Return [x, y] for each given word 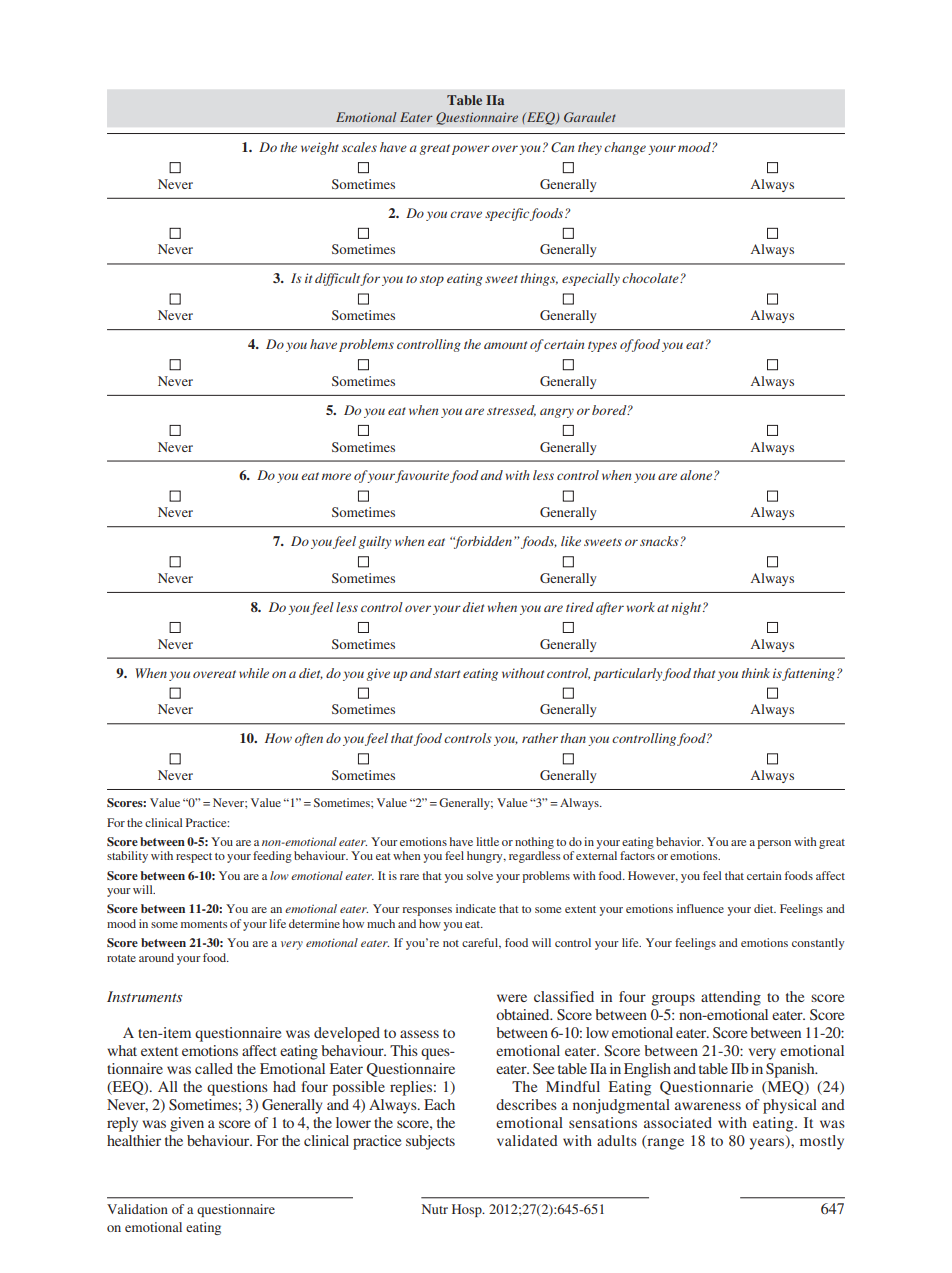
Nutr [435, 1209]
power [471, 150]
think [756, 673]
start [447, 674]
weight [320, 148]
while [254, 673]
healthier [134, 1140]
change [625, 148]
